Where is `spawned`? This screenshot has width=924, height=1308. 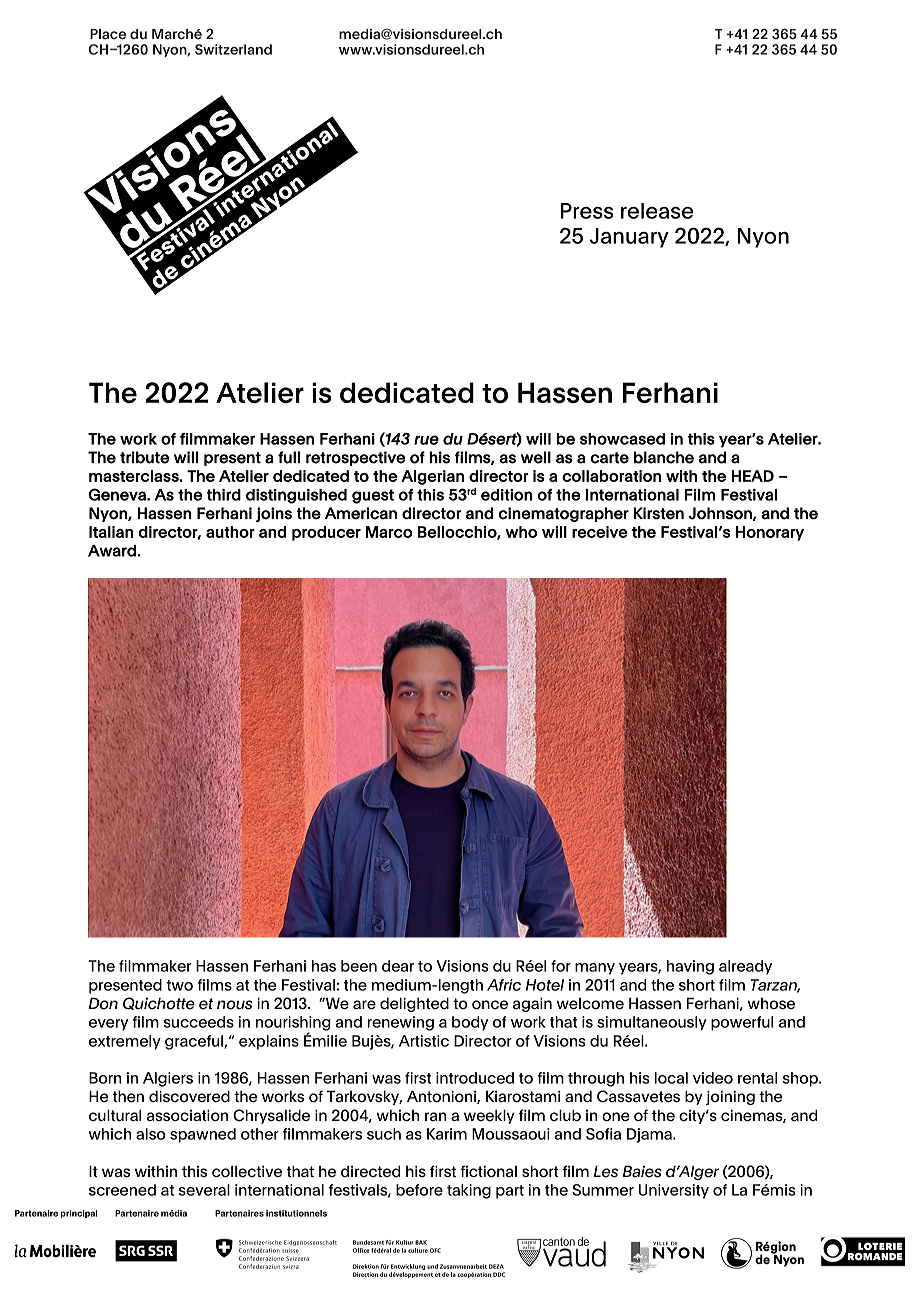 spawned is located at coordinates (203, 1135).
